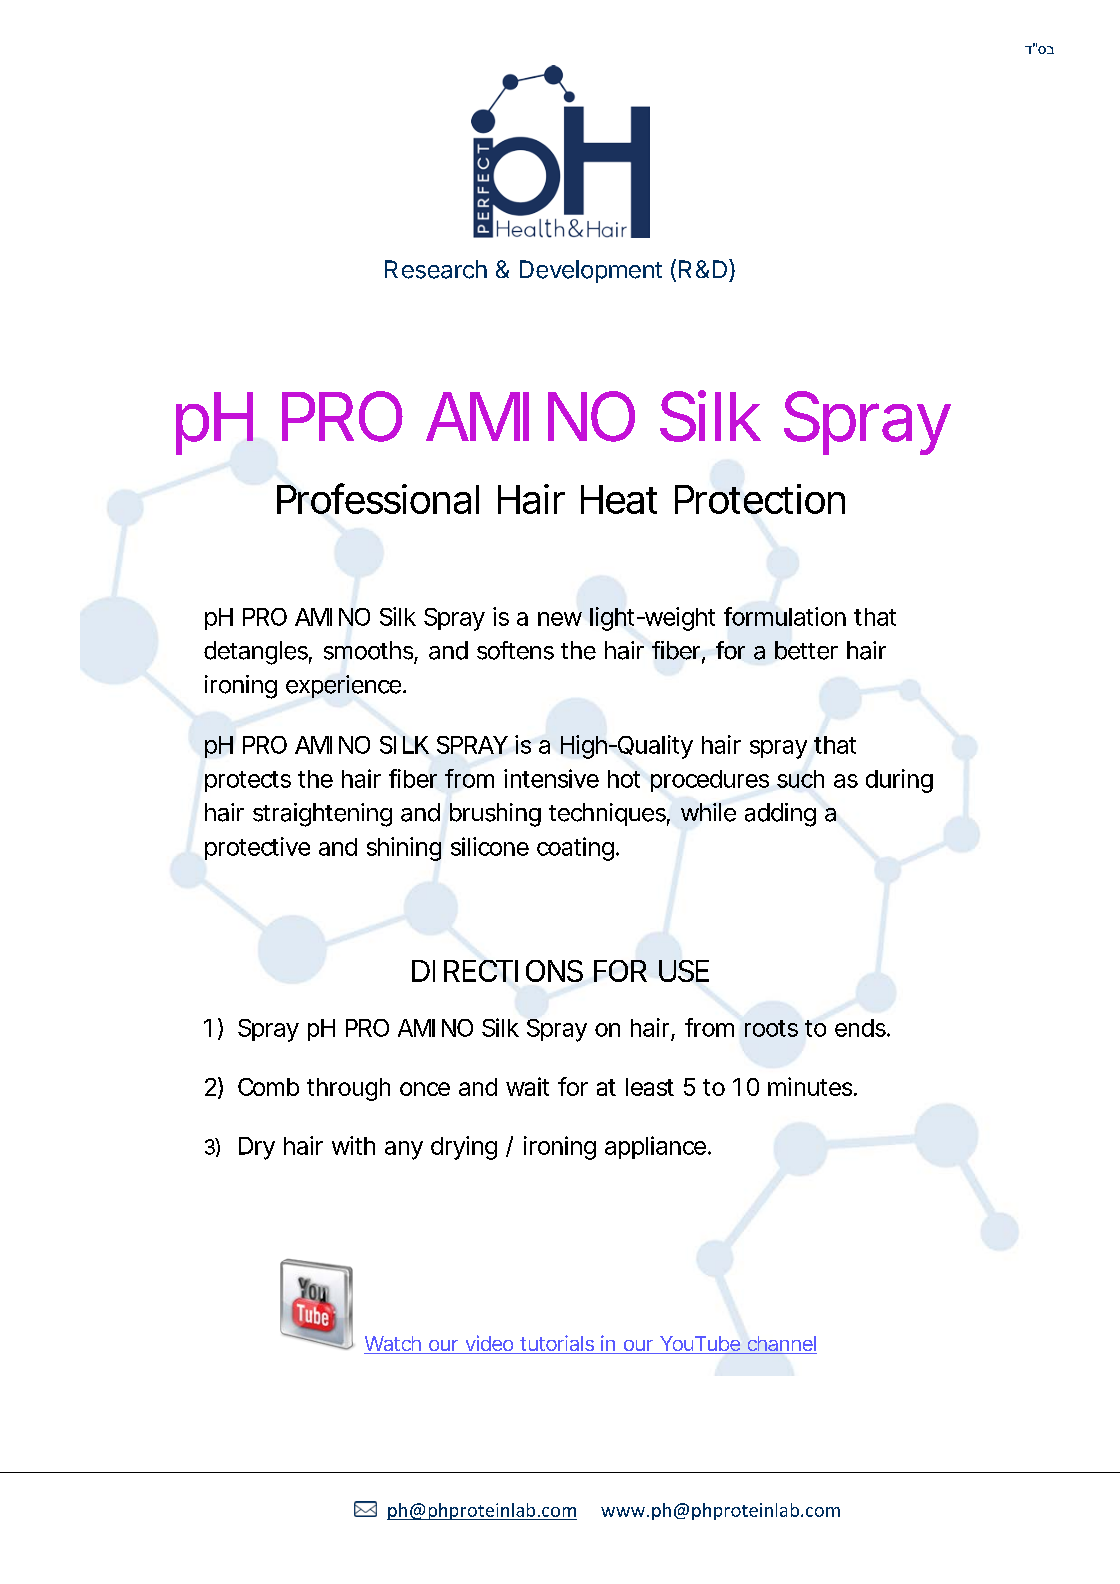  Describe the element at coordinates (395, 1345) in the screenshot. I see `Watch` at that location.
